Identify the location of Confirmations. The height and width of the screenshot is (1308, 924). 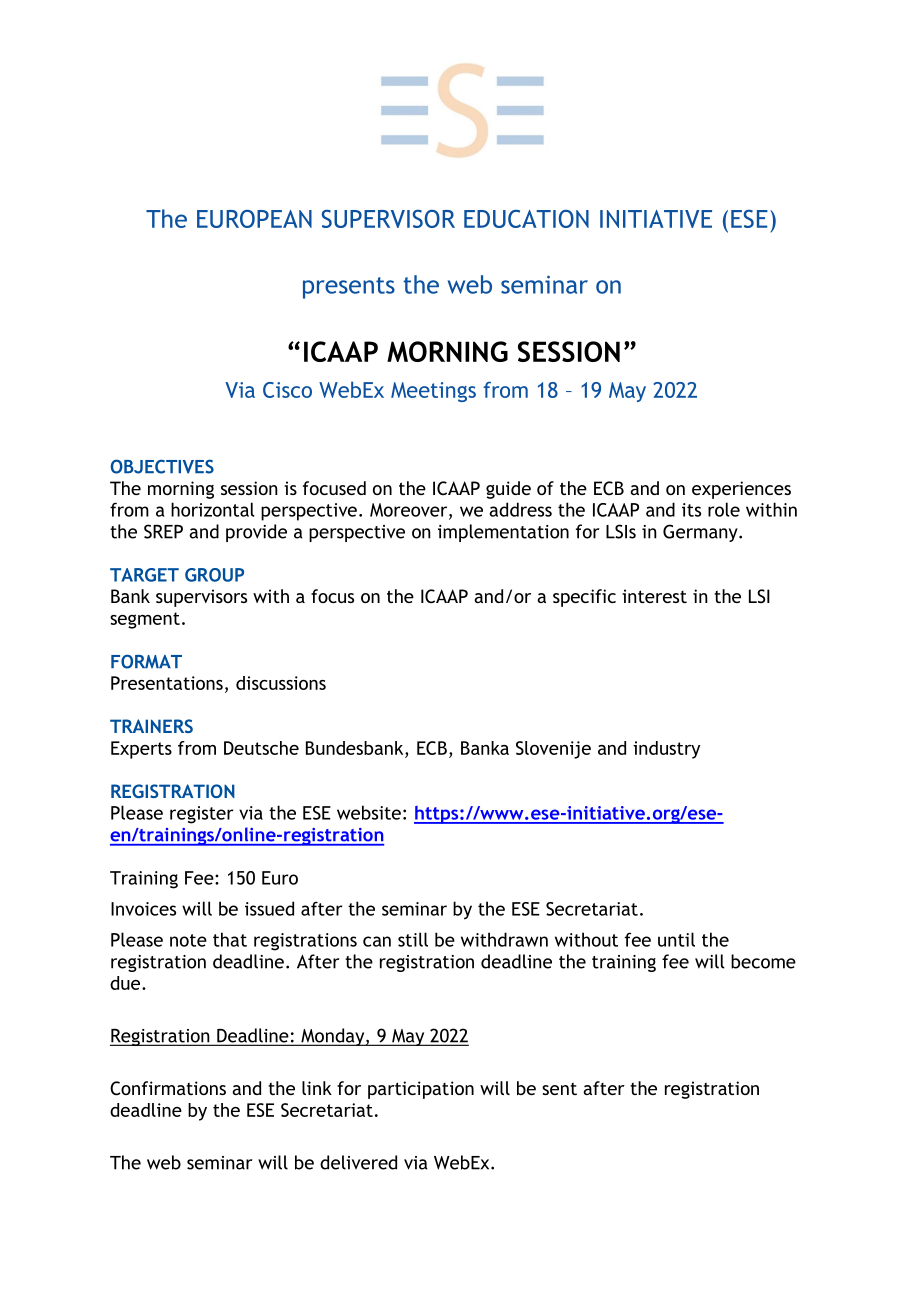
(168, 1088).
